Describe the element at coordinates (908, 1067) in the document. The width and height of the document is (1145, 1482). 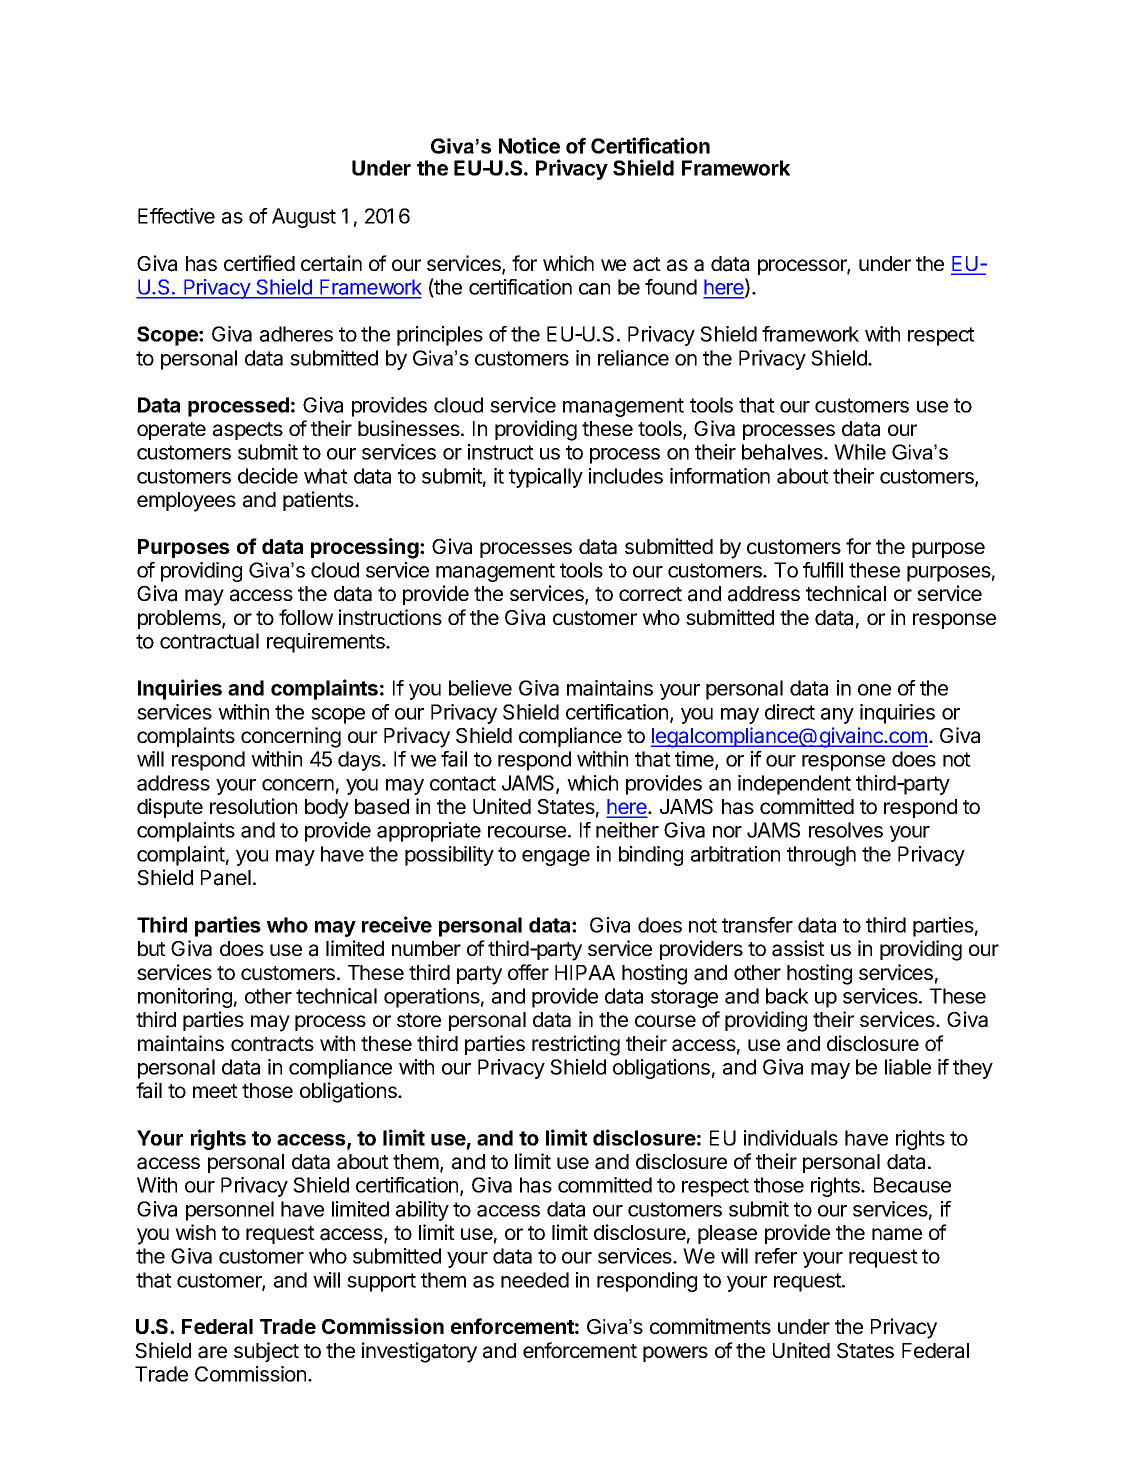
I see `liable` at that location.
